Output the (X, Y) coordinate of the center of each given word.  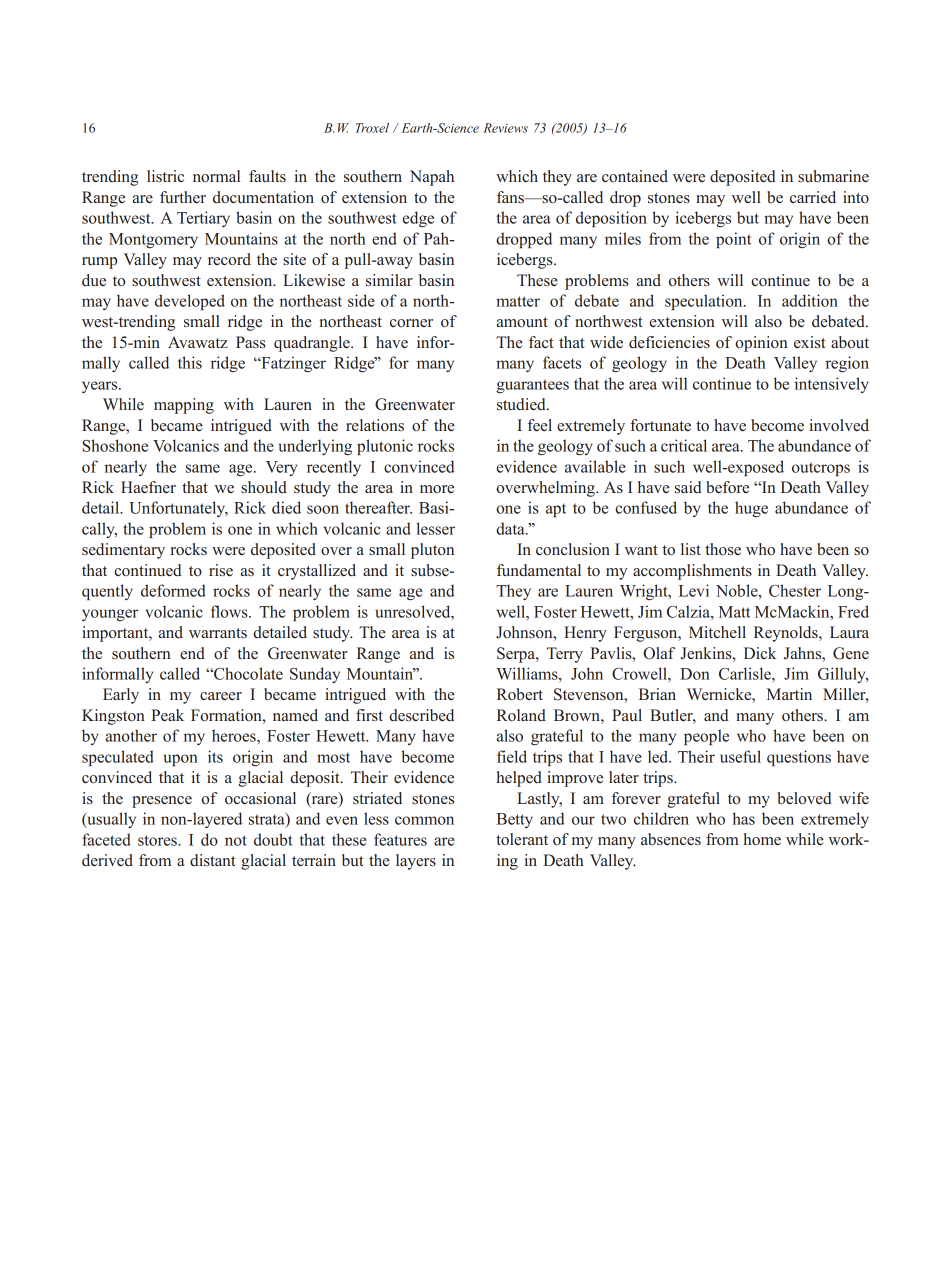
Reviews (505, 128)
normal (216, 176)
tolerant (522, 839)
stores (158, 840)
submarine (833, 176)
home (762, 839)
